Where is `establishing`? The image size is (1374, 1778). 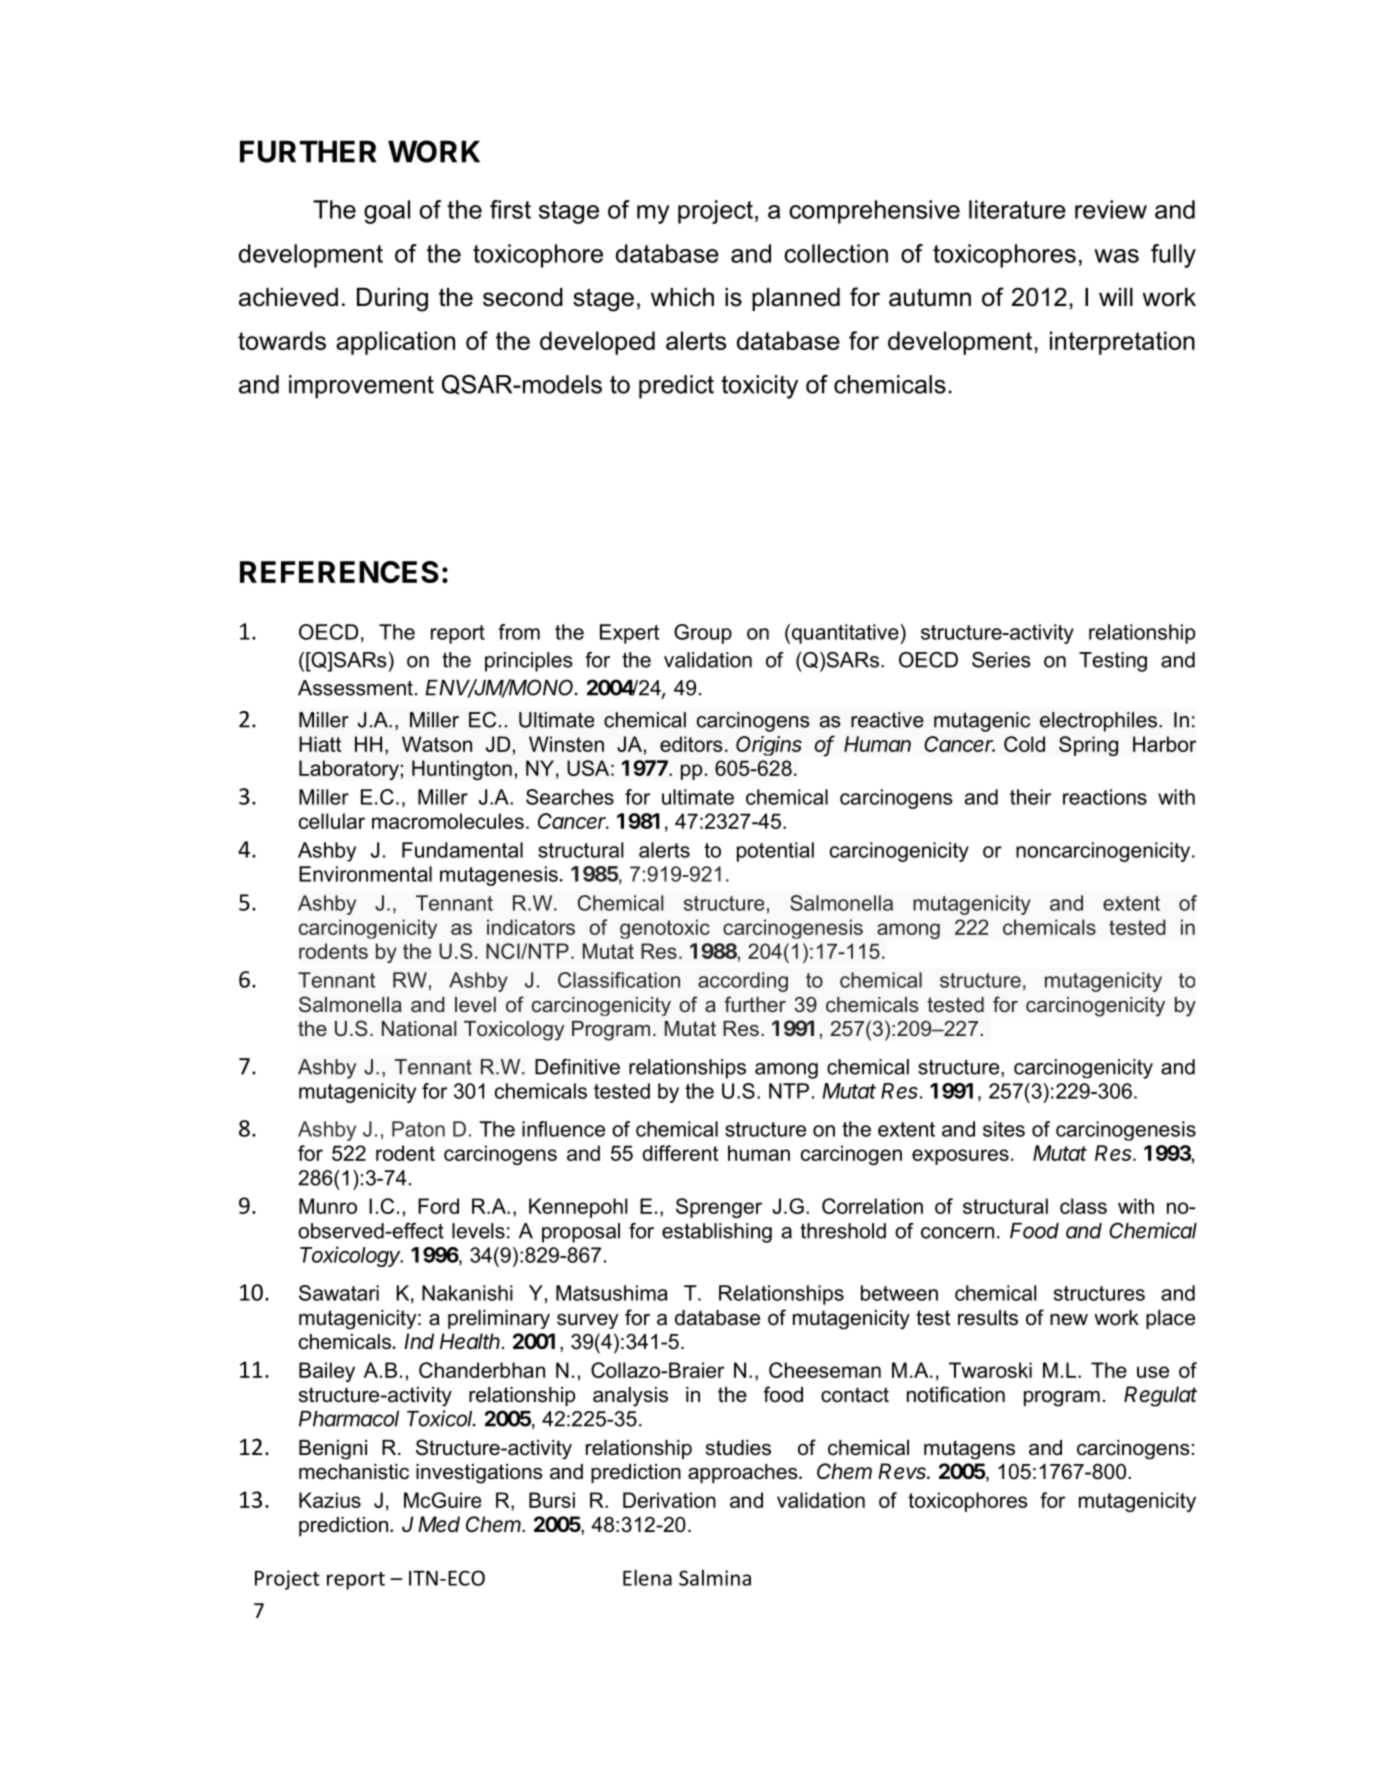 establishing is located at coordinates (717, 1233).
